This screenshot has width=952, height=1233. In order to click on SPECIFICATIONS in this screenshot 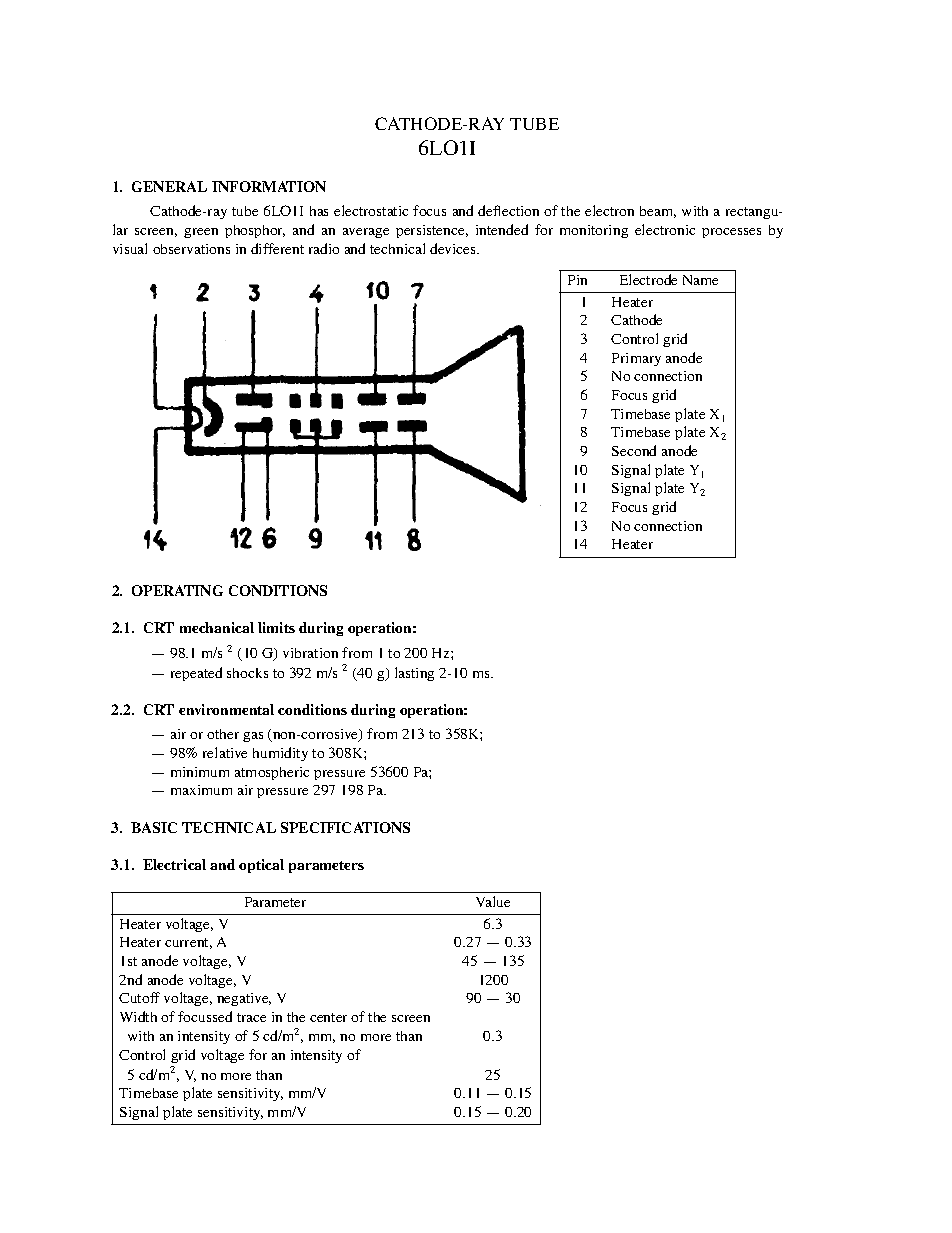, I will do `click(345, 827)`.
